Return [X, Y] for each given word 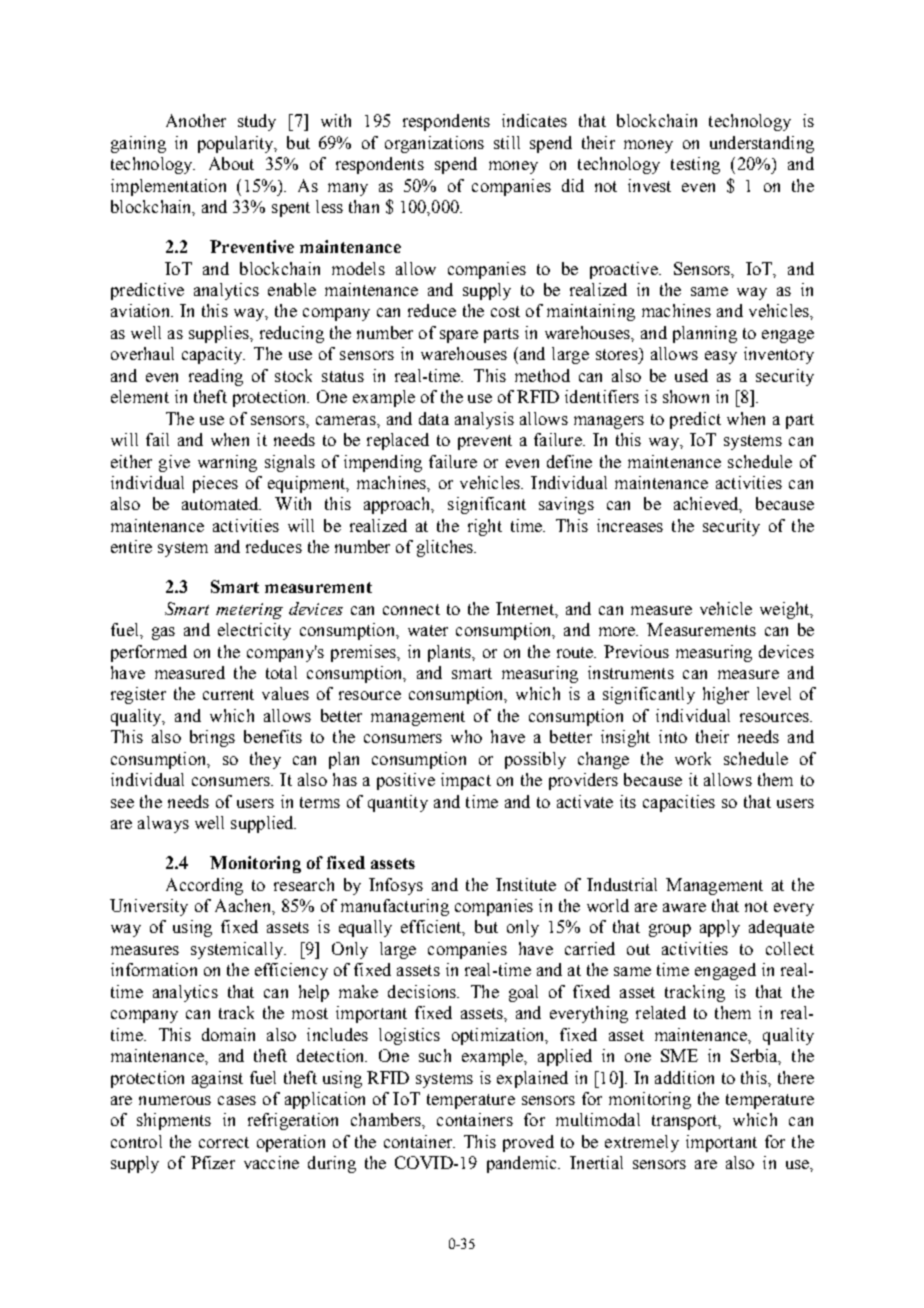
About [231, 163]
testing [695, 165]
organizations [434, 144]
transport [686, 1122]
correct [224, 1142]
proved [528, 1143]
